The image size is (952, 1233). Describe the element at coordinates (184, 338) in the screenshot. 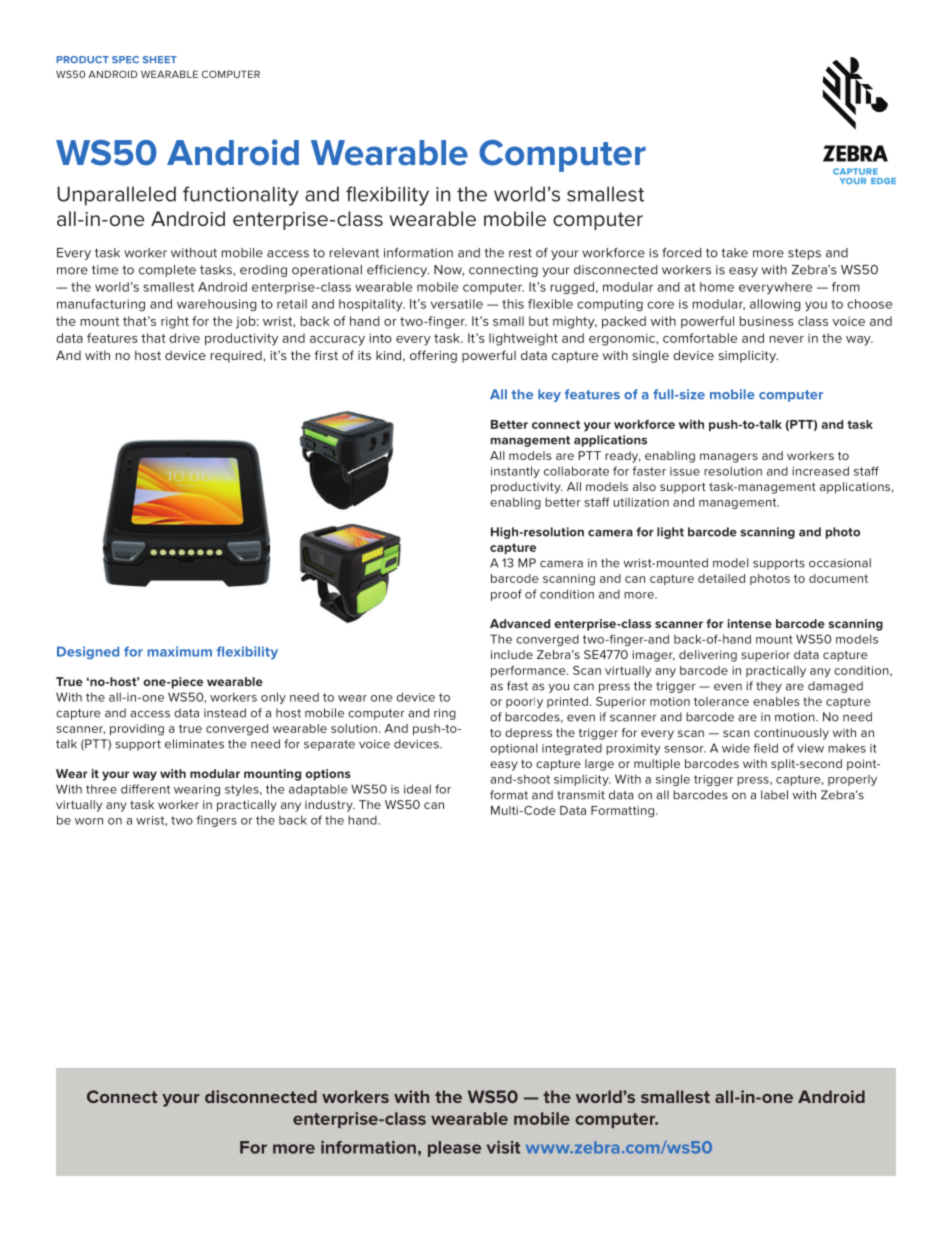

I see `drive` at that location.
